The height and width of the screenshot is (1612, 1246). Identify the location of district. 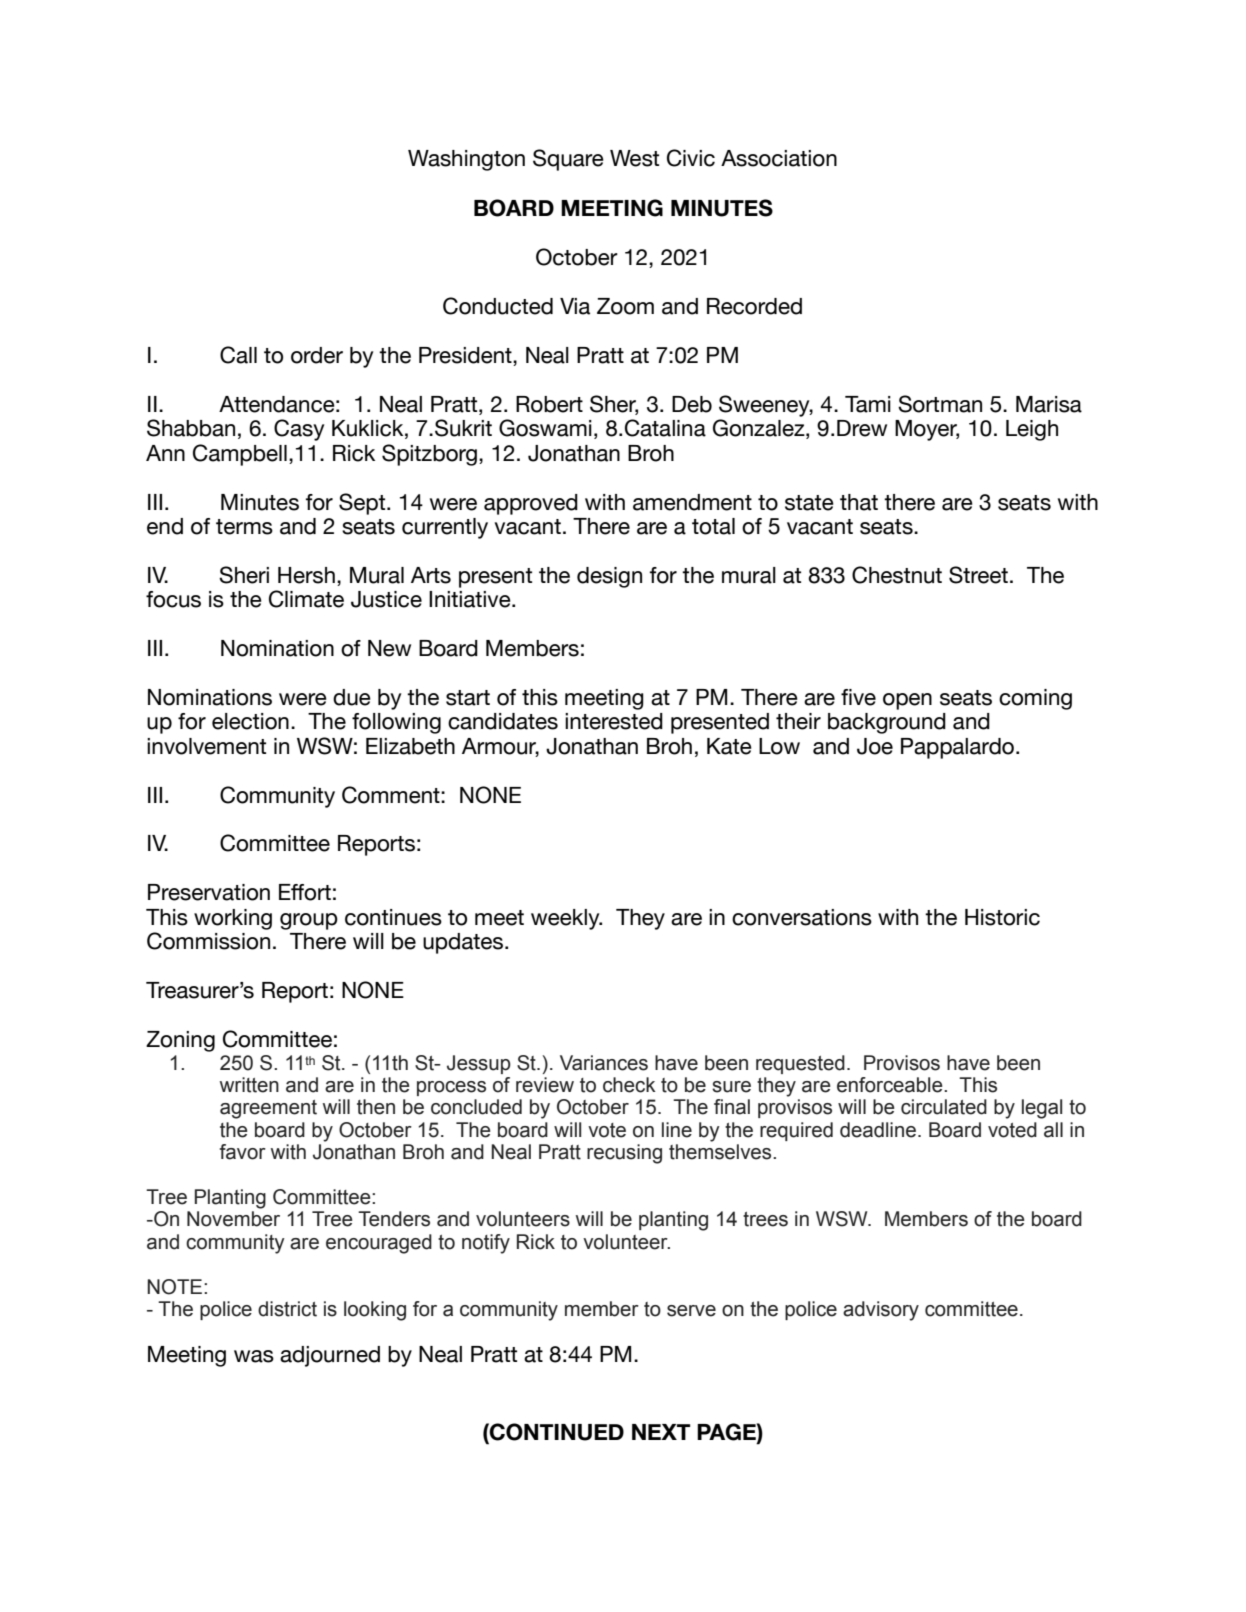
(287, 1309).
